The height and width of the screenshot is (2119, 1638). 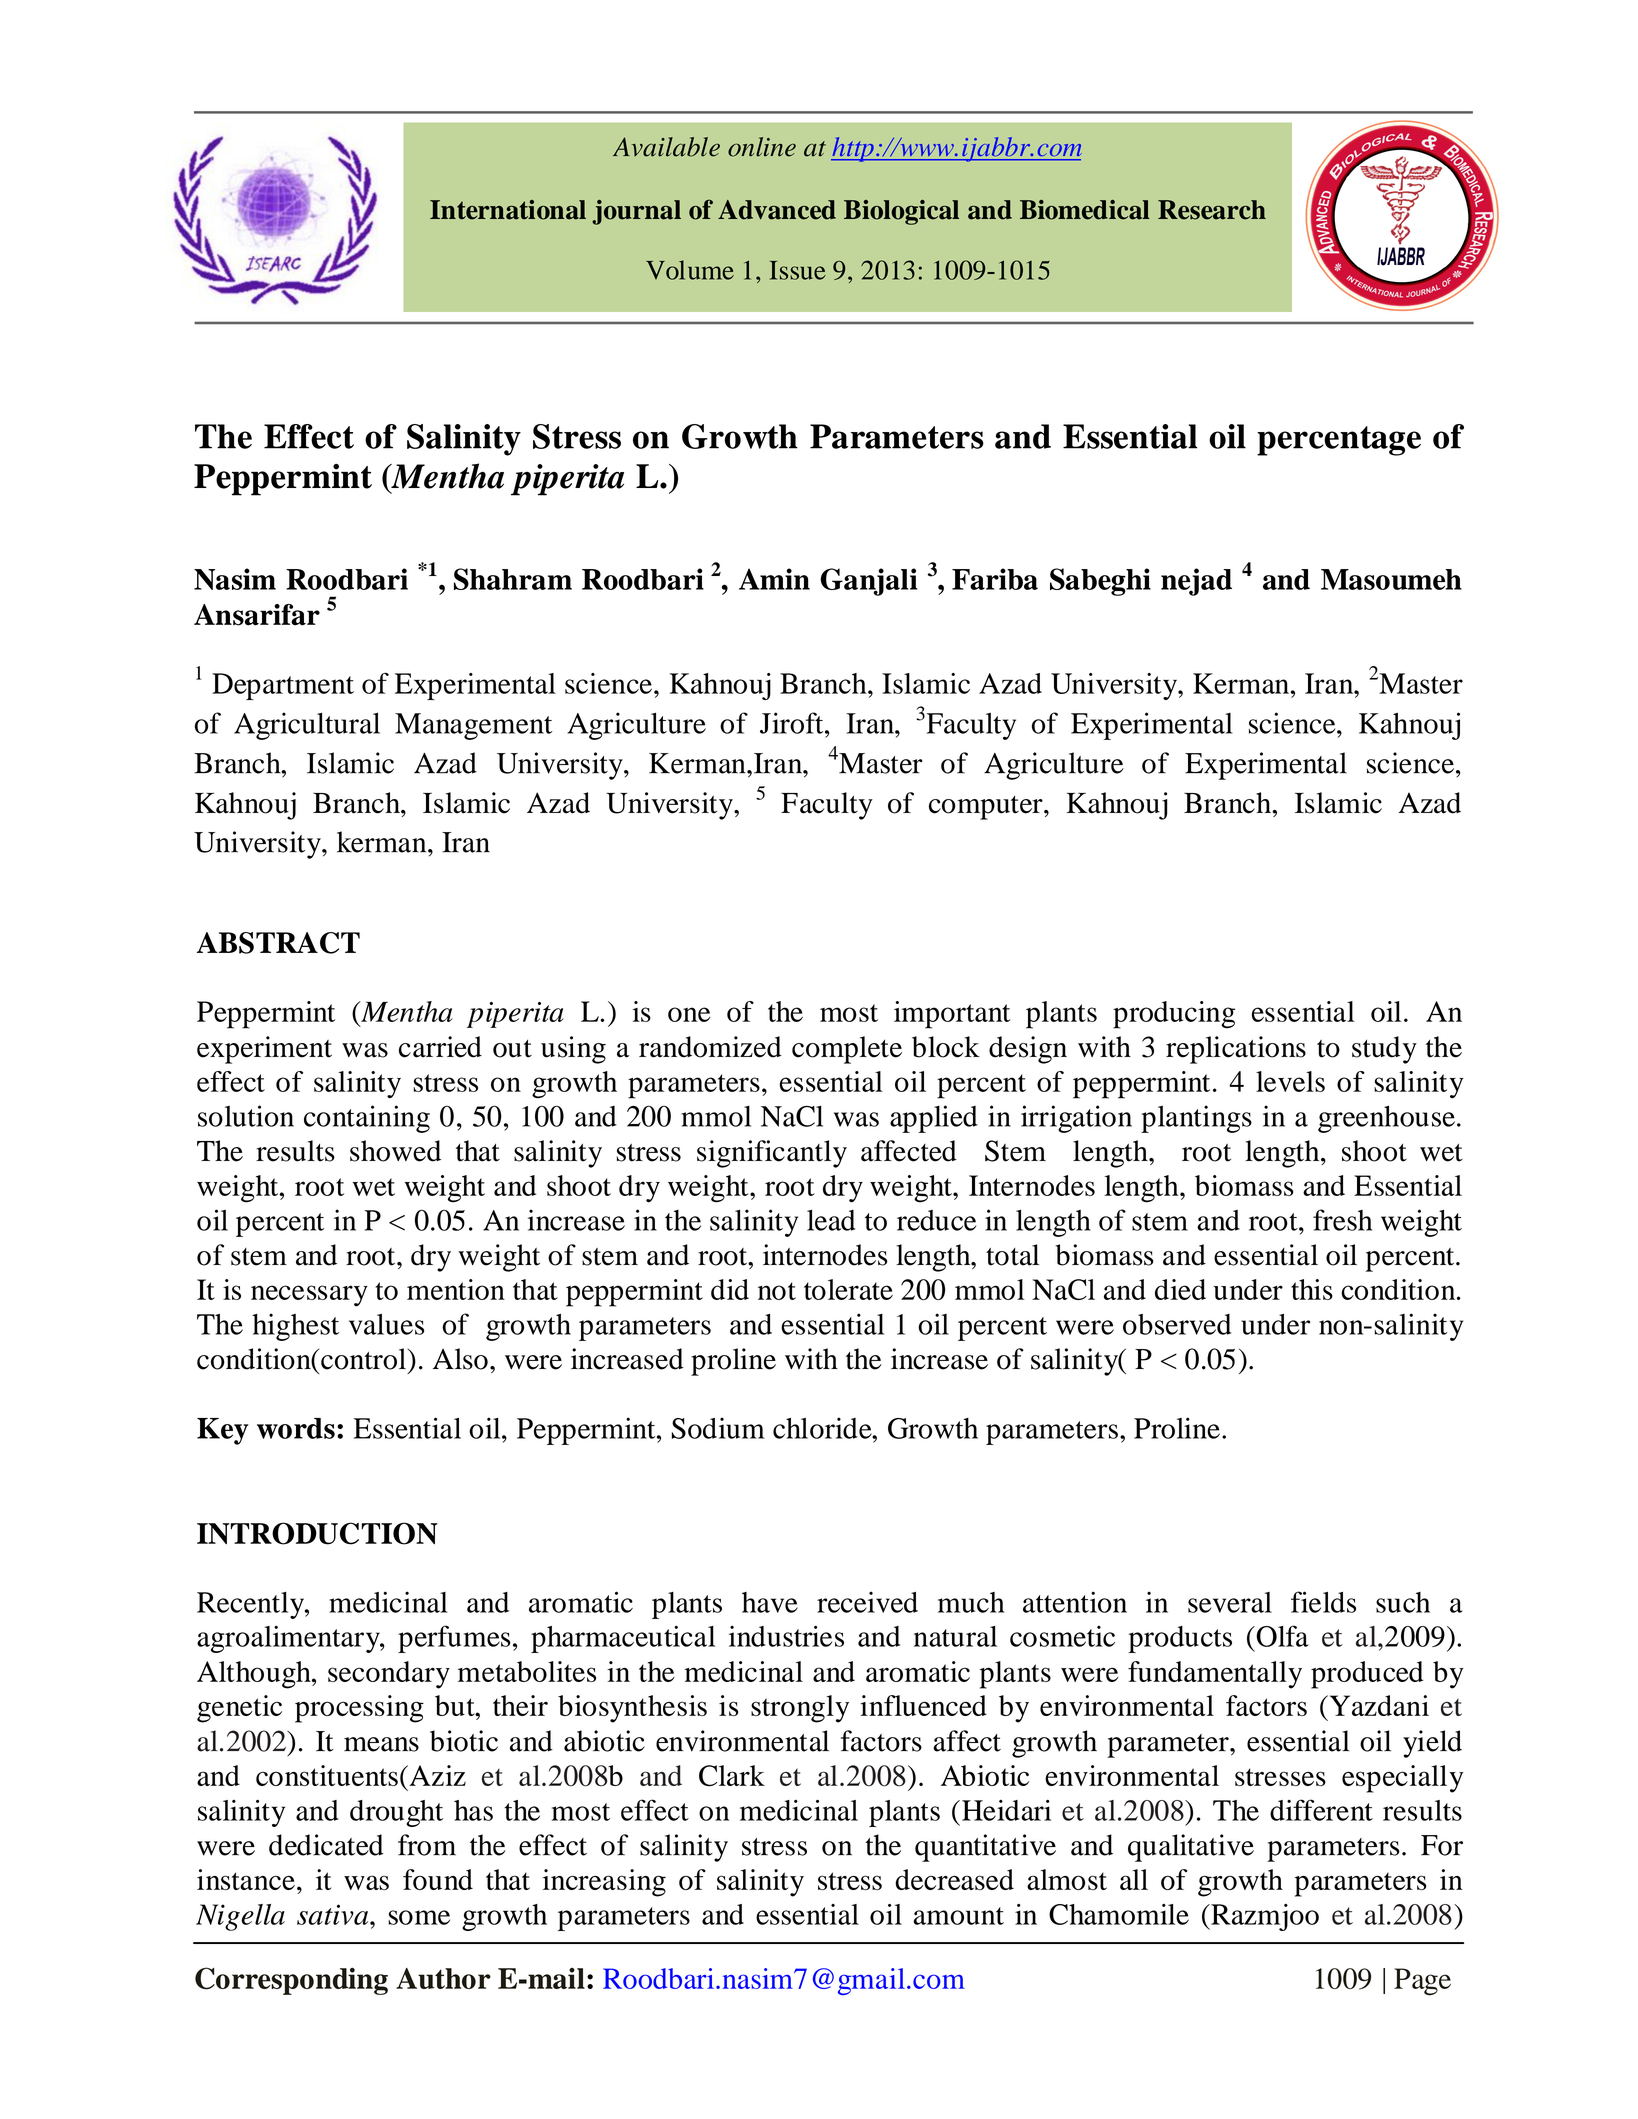 What do you see at coordinates (958, 1916) in the screenshot?
I see `amount` at bounding box center [958, 1916].
